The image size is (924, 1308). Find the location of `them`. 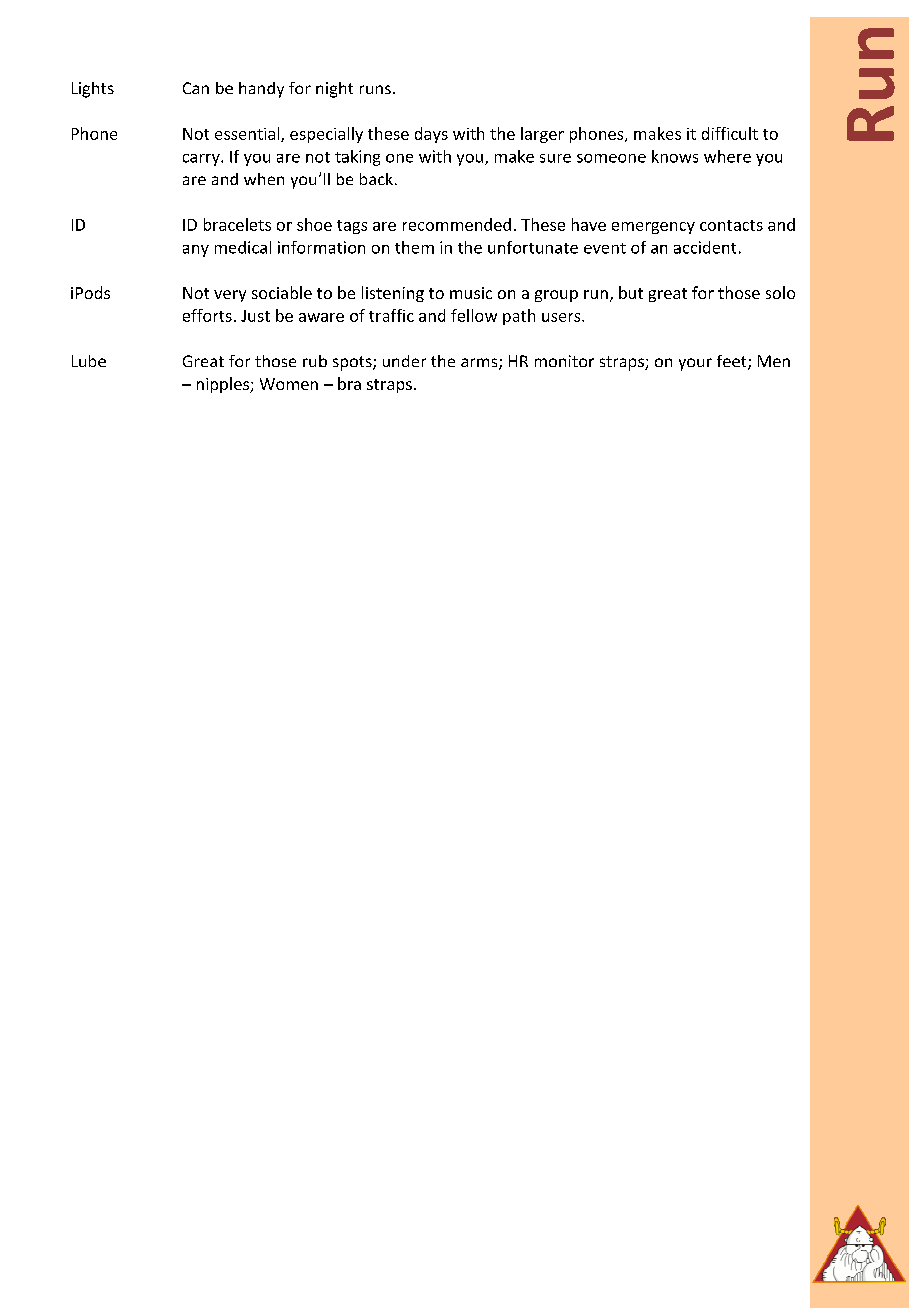

them is located at coordinates (414, 247).
